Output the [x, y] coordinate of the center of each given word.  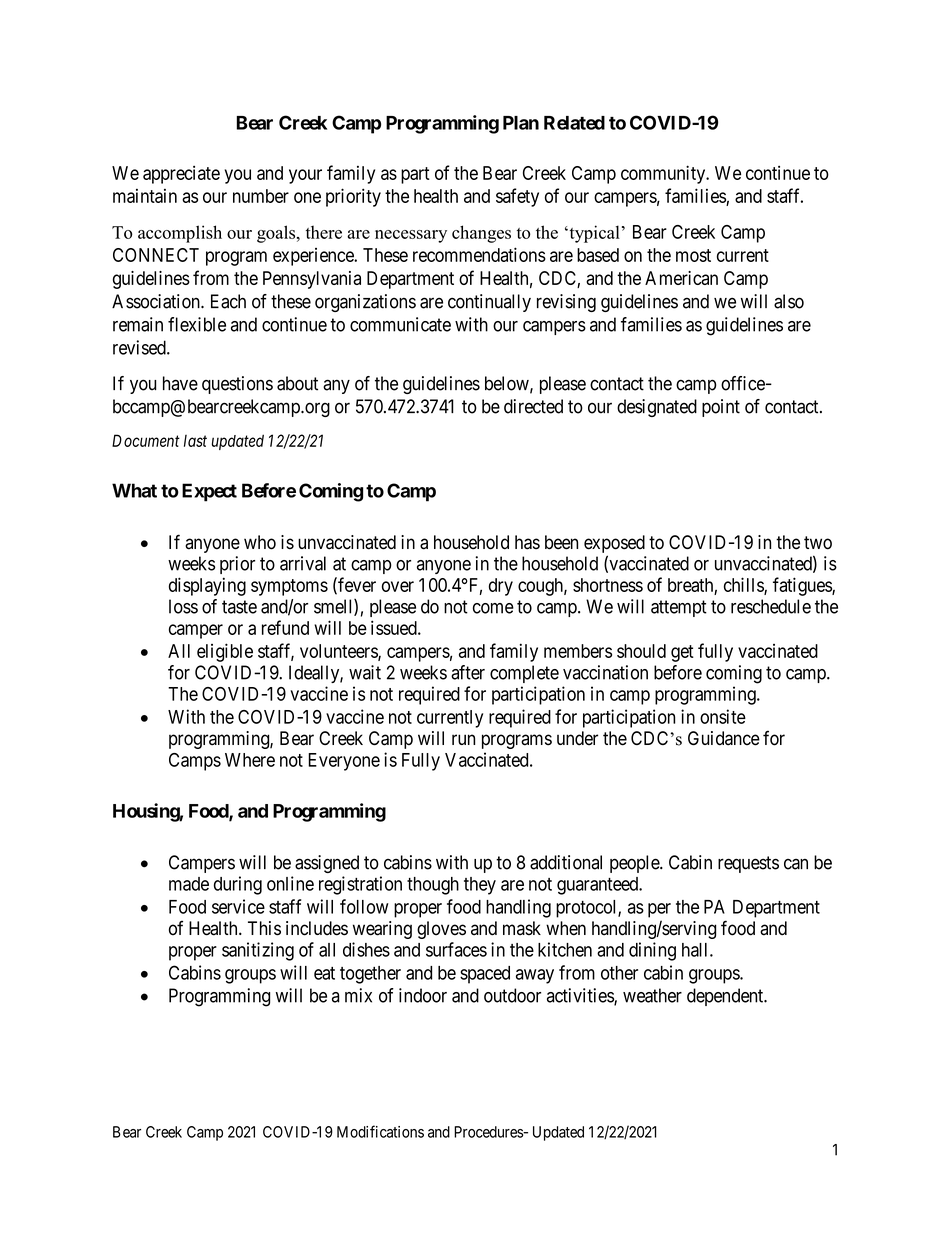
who [260, 542]
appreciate [181, 175]
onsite [723, 716]
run [463, 739]
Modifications [380, 1131]
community [664, 174]
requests [748, 864]
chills [744, 585]
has [527, 542]
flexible [197, 324]
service [238, 906]
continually [489, 303]
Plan [521, 123]
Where [250, 760]
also [789, 301]
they [480, 886]
